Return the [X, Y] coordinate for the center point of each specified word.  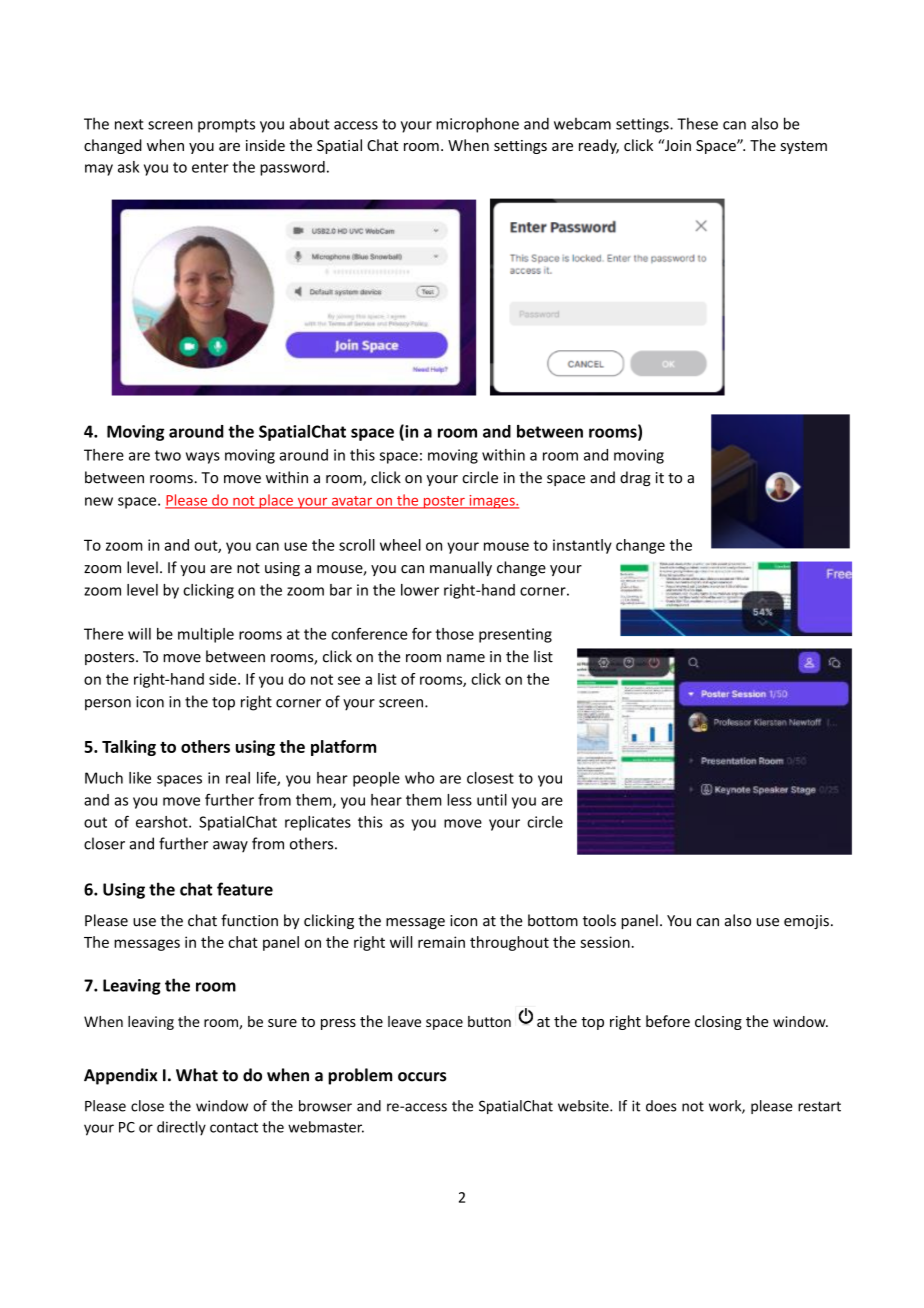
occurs [422, 1077]
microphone [477, 125]
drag [635, 478]
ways [203, 458]
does [661, 1106]
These [697, 123]
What [197, 1075]
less [459, 800]
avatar [352, 502]
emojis [806, 922]
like [140, 778]
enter [210, 167]
